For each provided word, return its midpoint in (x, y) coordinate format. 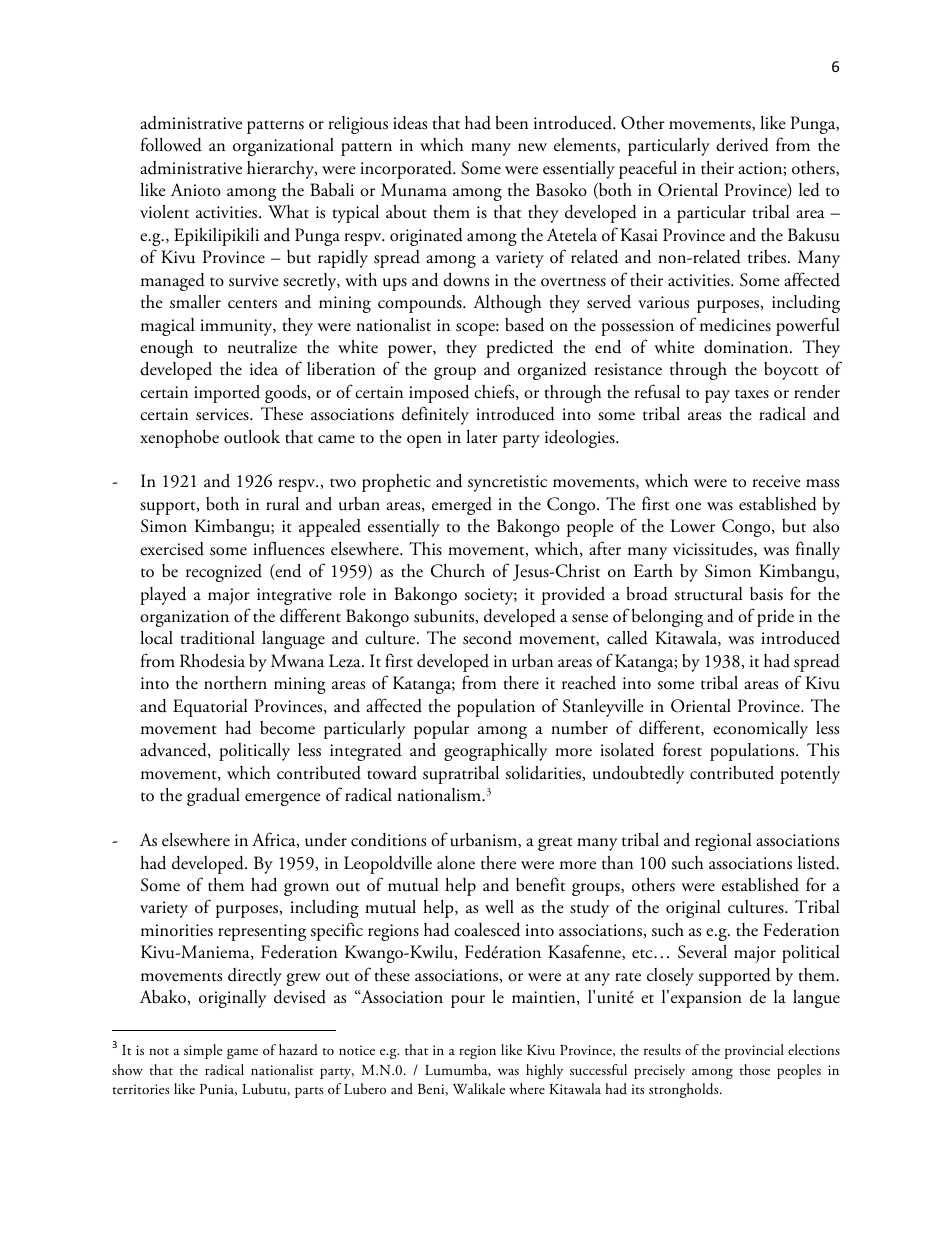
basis (766, 594)
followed (171, 144)
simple (203, 1051)
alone (456, 863)
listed (818, 863)
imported (227, 394)
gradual (213, 797)
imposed (439, 393)
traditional (217, 638)
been (511, 122)
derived (742, 144)
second (487, 638)
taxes (752, 394)
